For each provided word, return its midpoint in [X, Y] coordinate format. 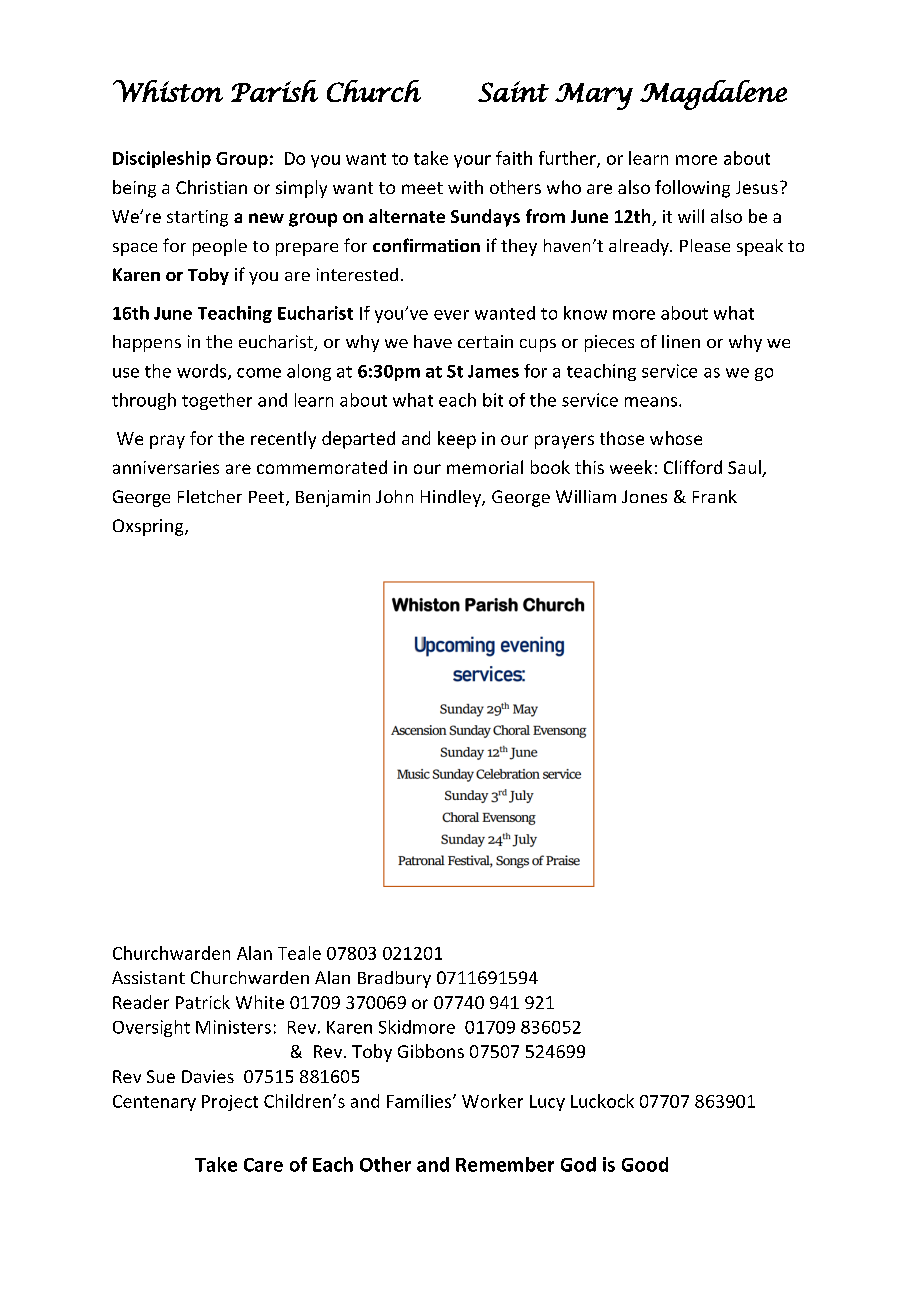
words [203, 372]
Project [230, 1103]
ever [451, 315]
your [472, 161]
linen [681, 341]
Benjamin [333, 498]
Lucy [547, 1103]
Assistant [148, 977]
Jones [644, 496]
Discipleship [162, 159]
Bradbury [394, 979]
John [394, 496]
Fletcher [210, 496]
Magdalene [713, 95]
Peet [266, 497]
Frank [715, 496]
